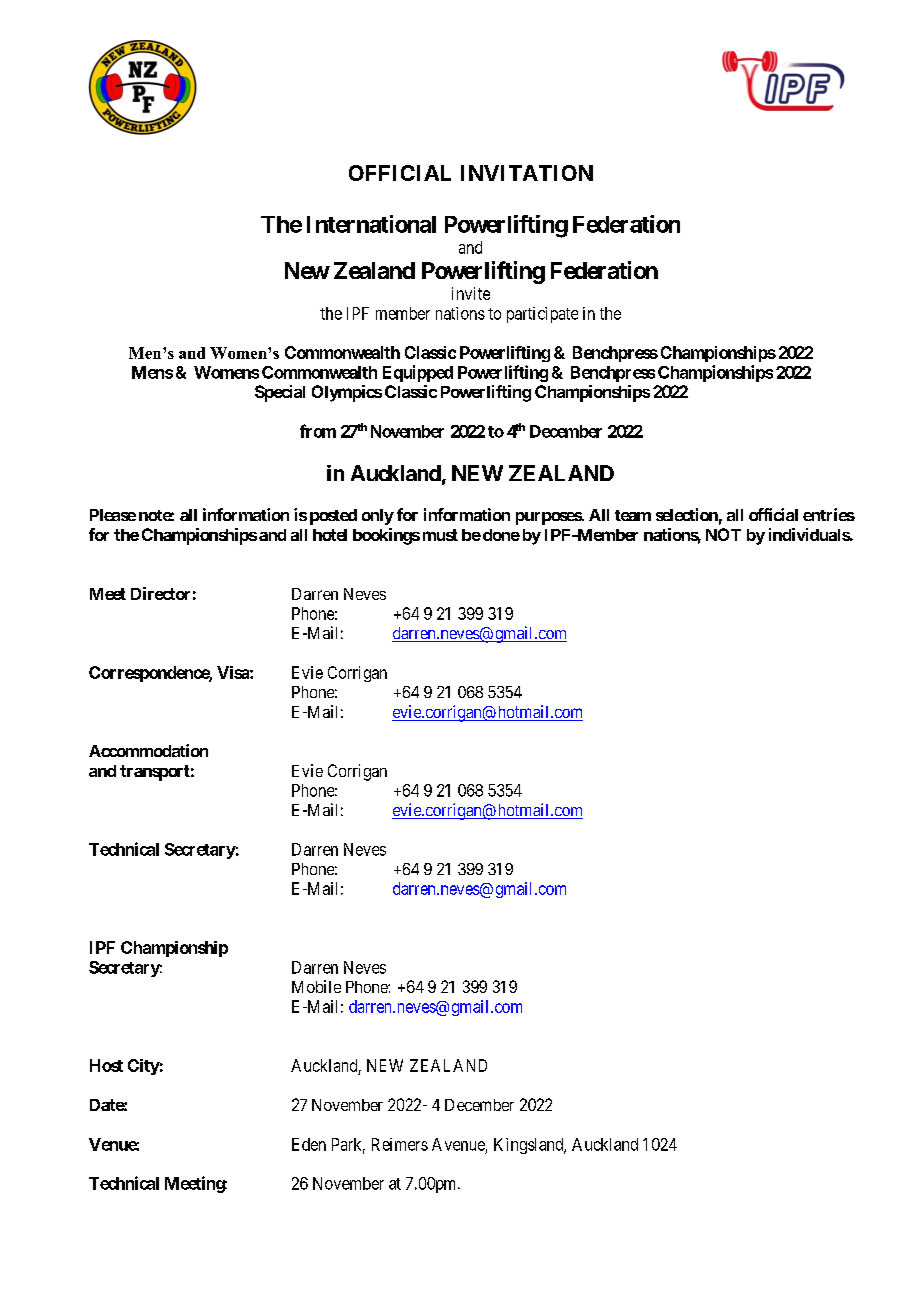 The width and height of the screenshot is (924, 1308). Describe the element at coordinates (371, 224) in the screenshot. I see `International` at that location.
